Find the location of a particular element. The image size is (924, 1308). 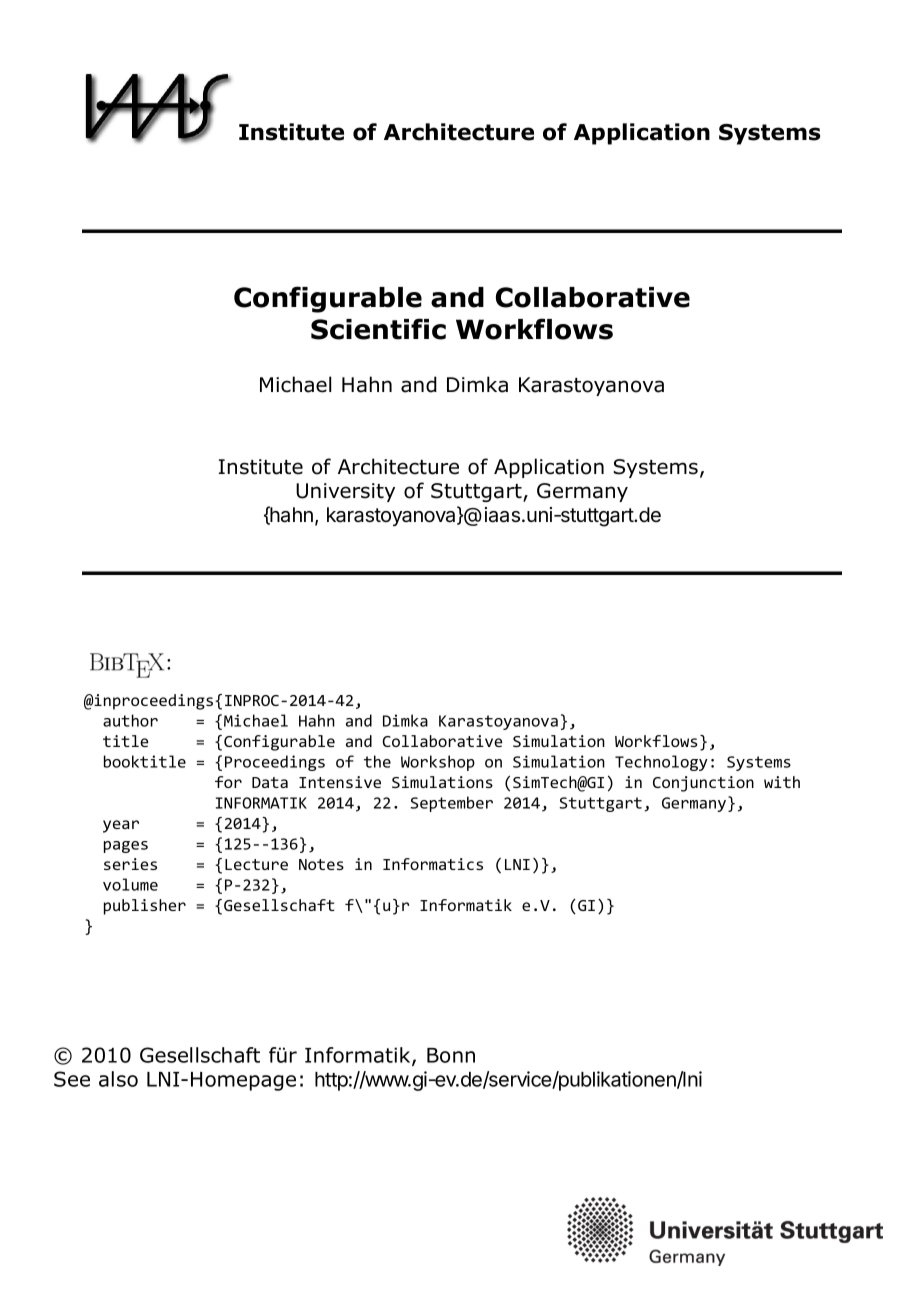

Bonn is located at coordinates (451, 1055).
